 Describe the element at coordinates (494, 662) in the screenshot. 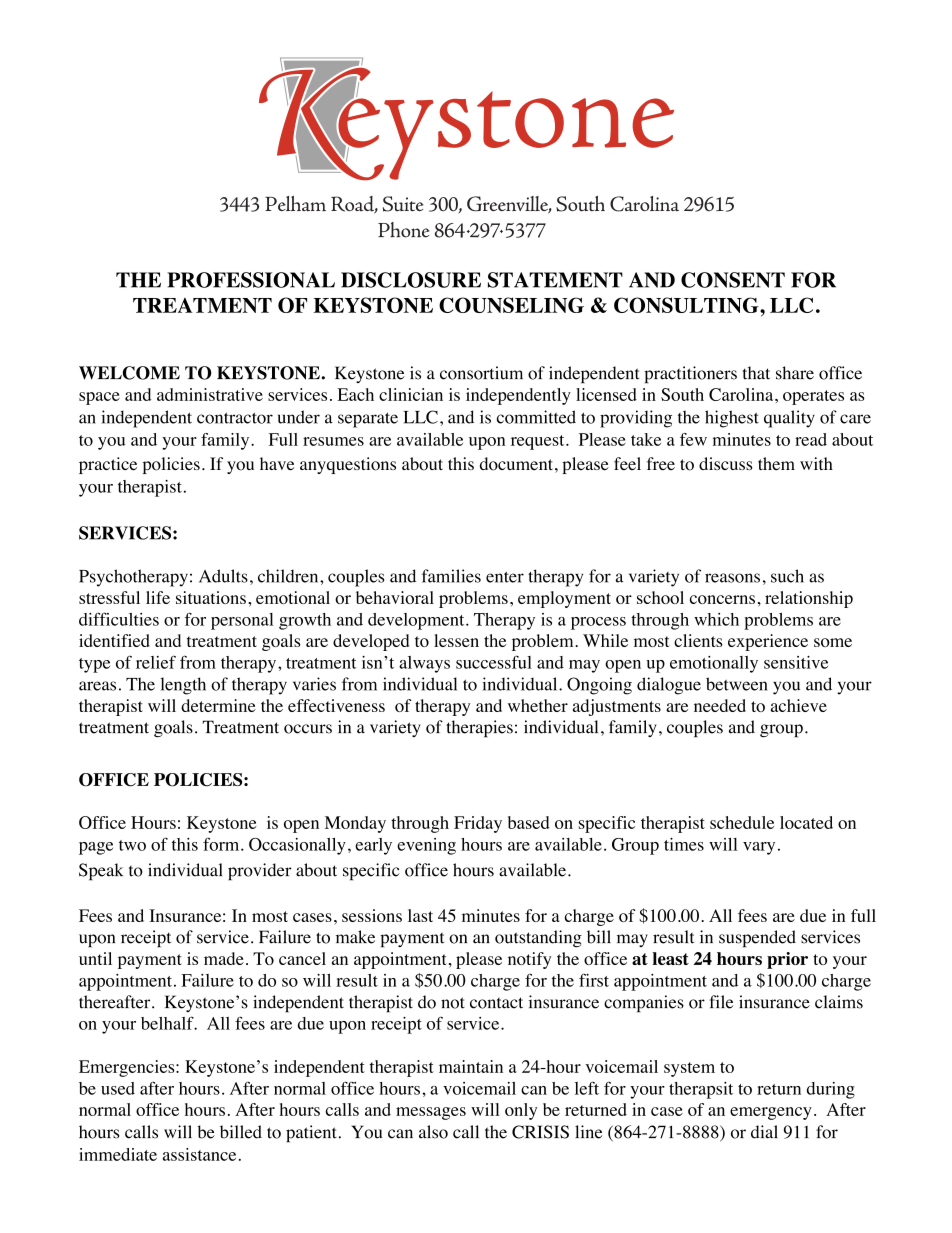

I see `successful` at that location.
